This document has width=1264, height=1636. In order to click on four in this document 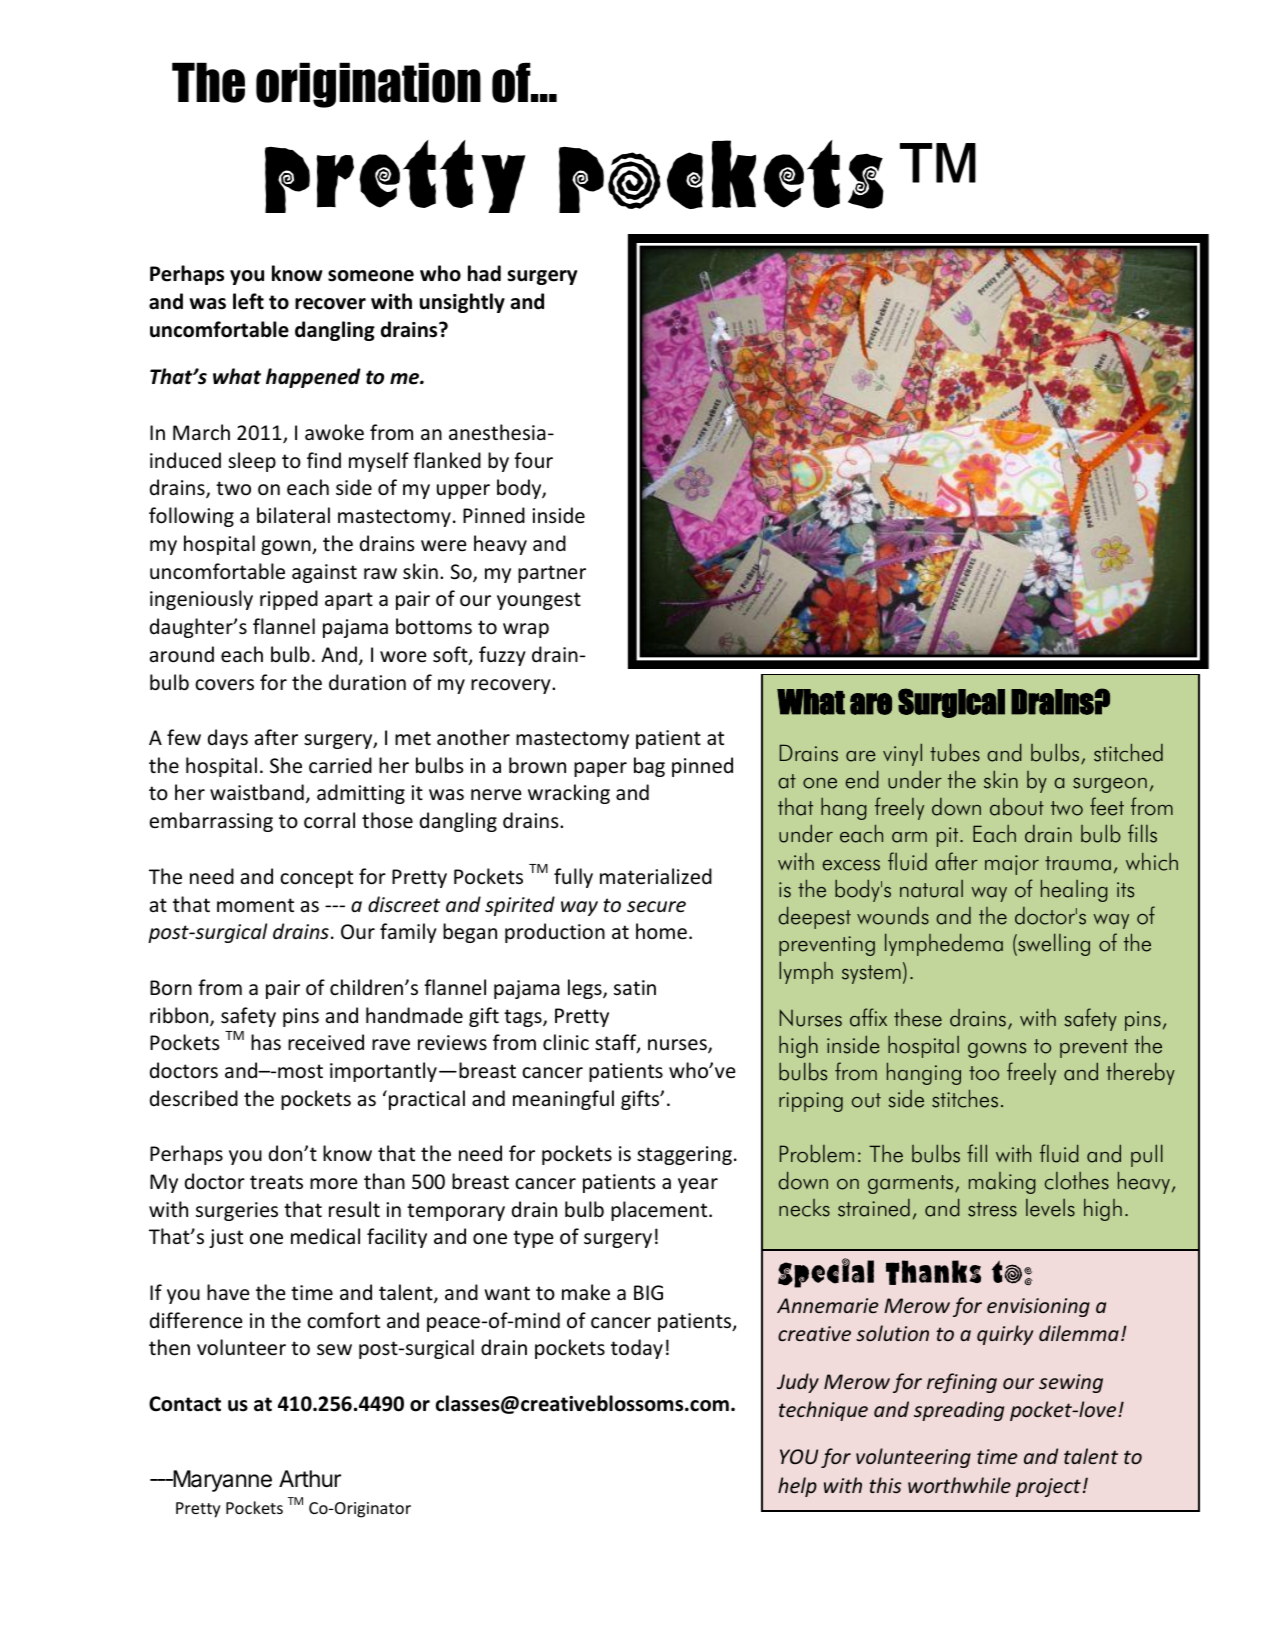, I will do `click(533, 460)`.
